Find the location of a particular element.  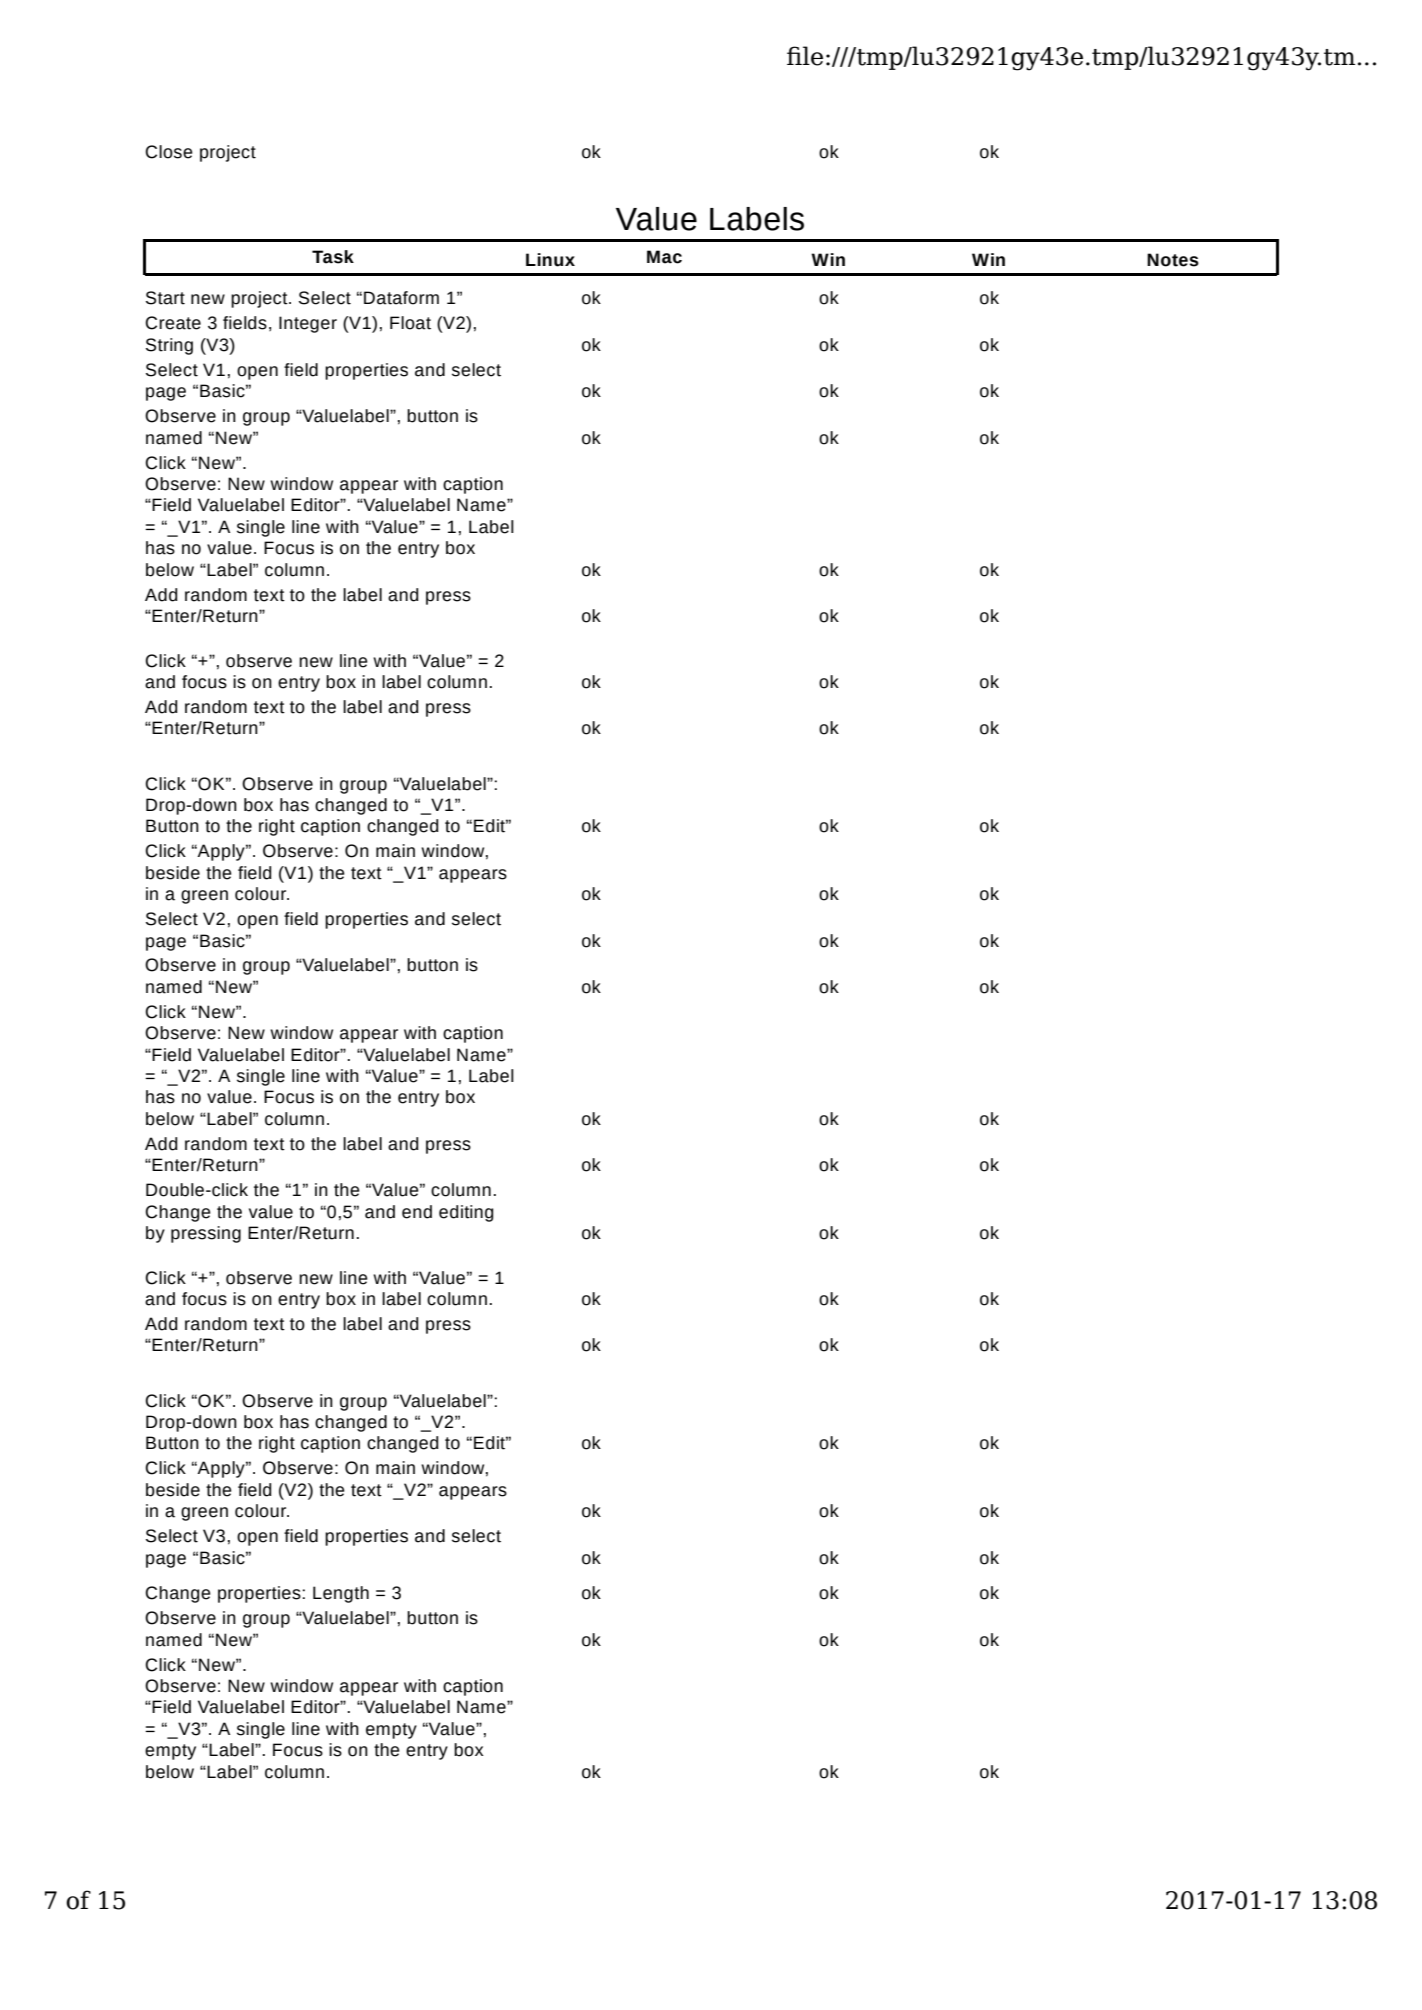

String is located at coordinates (169, 346).
